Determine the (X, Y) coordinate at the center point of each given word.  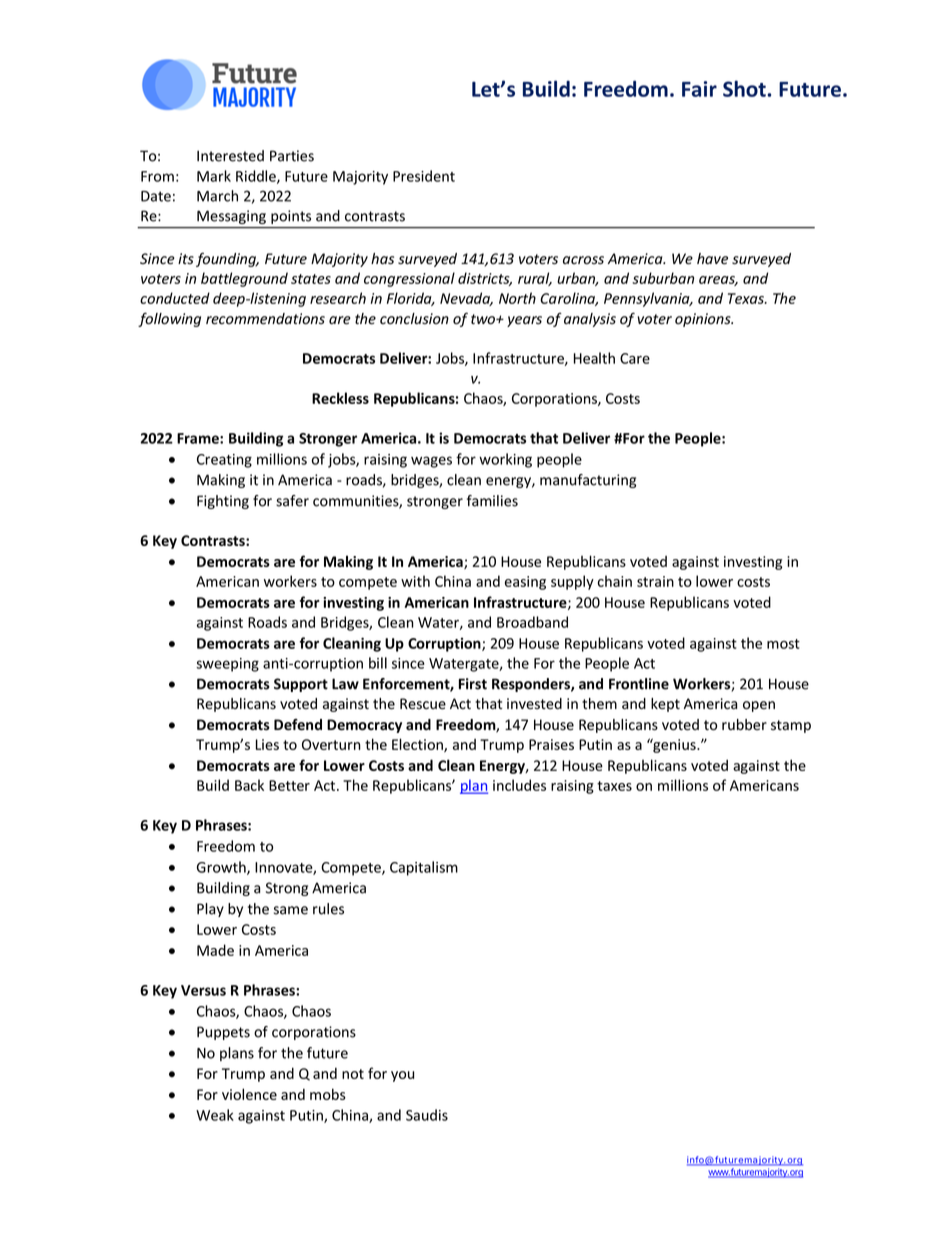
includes (519, 785)
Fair (699, 89)
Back (249, 785)
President (424, 176)
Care (635, 358)
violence (249, 1094)
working (505, 460)
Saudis (427, 1115)
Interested (230, 156)
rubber (744, 724)
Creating (224, 461)
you (402, 1076)
